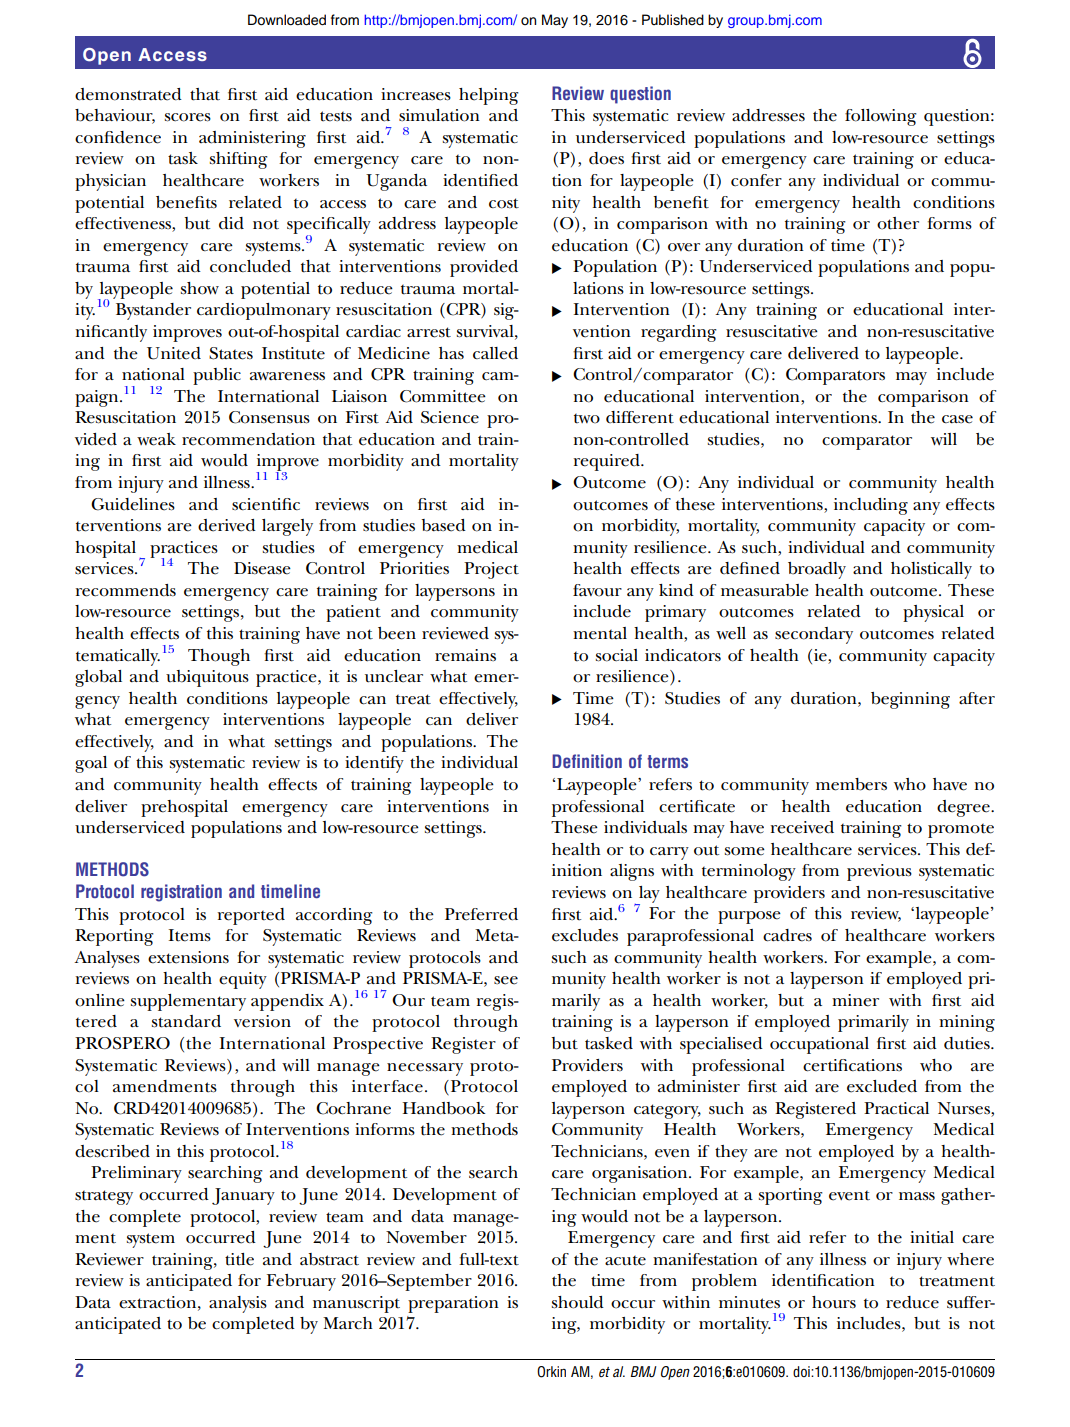 The width and height of the page is (1070, 1427). I want to click on remains, so click(465, 655).
